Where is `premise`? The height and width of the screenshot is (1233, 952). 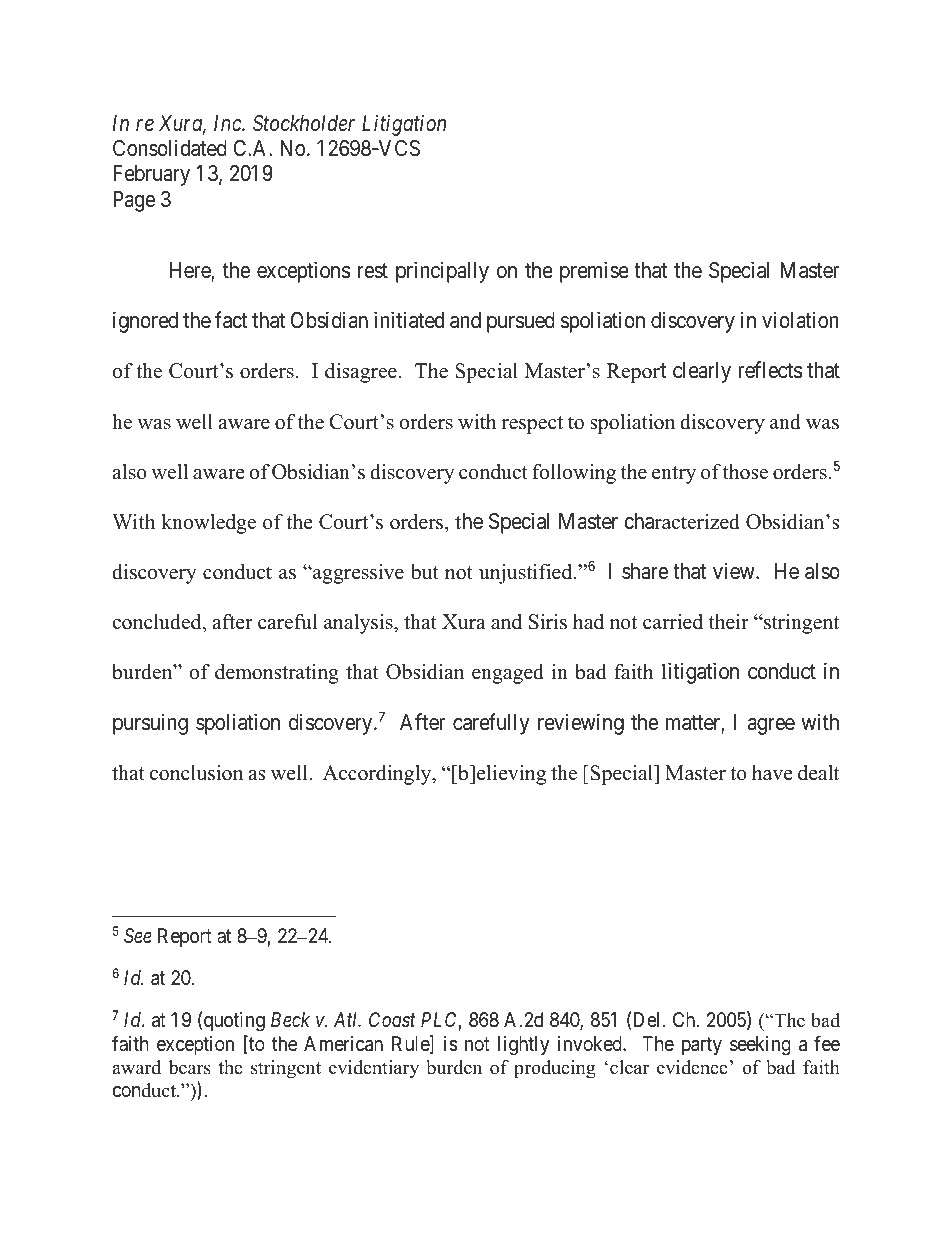
premise is located at coordinates (594, 272).
